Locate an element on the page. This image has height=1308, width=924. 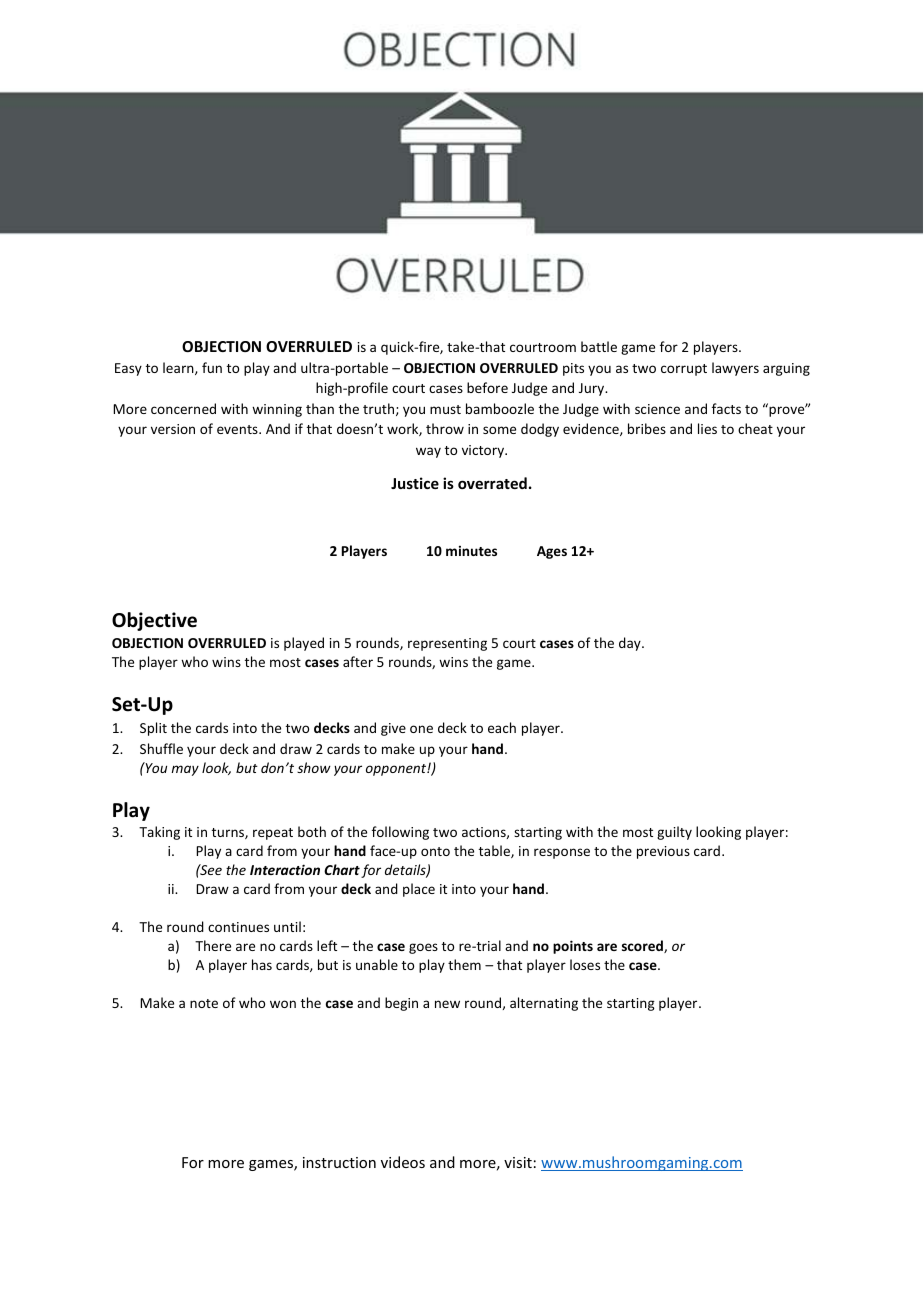
each is located at coordinates (502, 727).
